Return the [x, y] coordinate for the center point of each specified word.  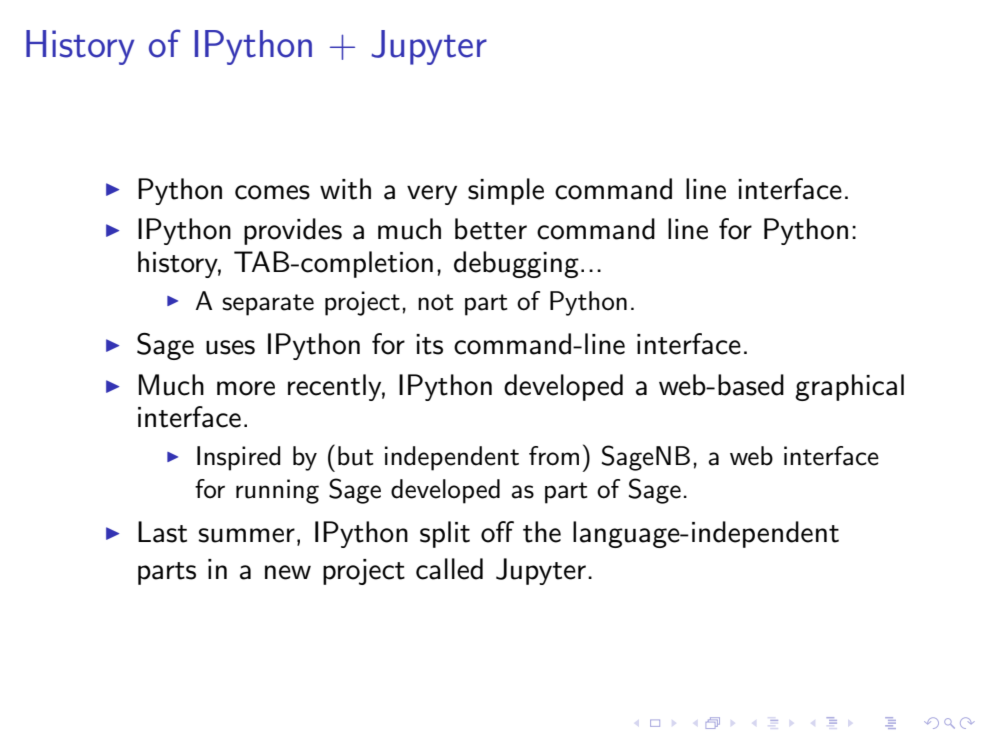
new [288, 572]
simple [506, 191]
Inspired [238, 458]
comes [272, 192]
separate [268, 305]
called [449, 569]
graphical [849, 387]
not [436, 302]
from [554, 456]
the [542, 532]
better [491, 229]
